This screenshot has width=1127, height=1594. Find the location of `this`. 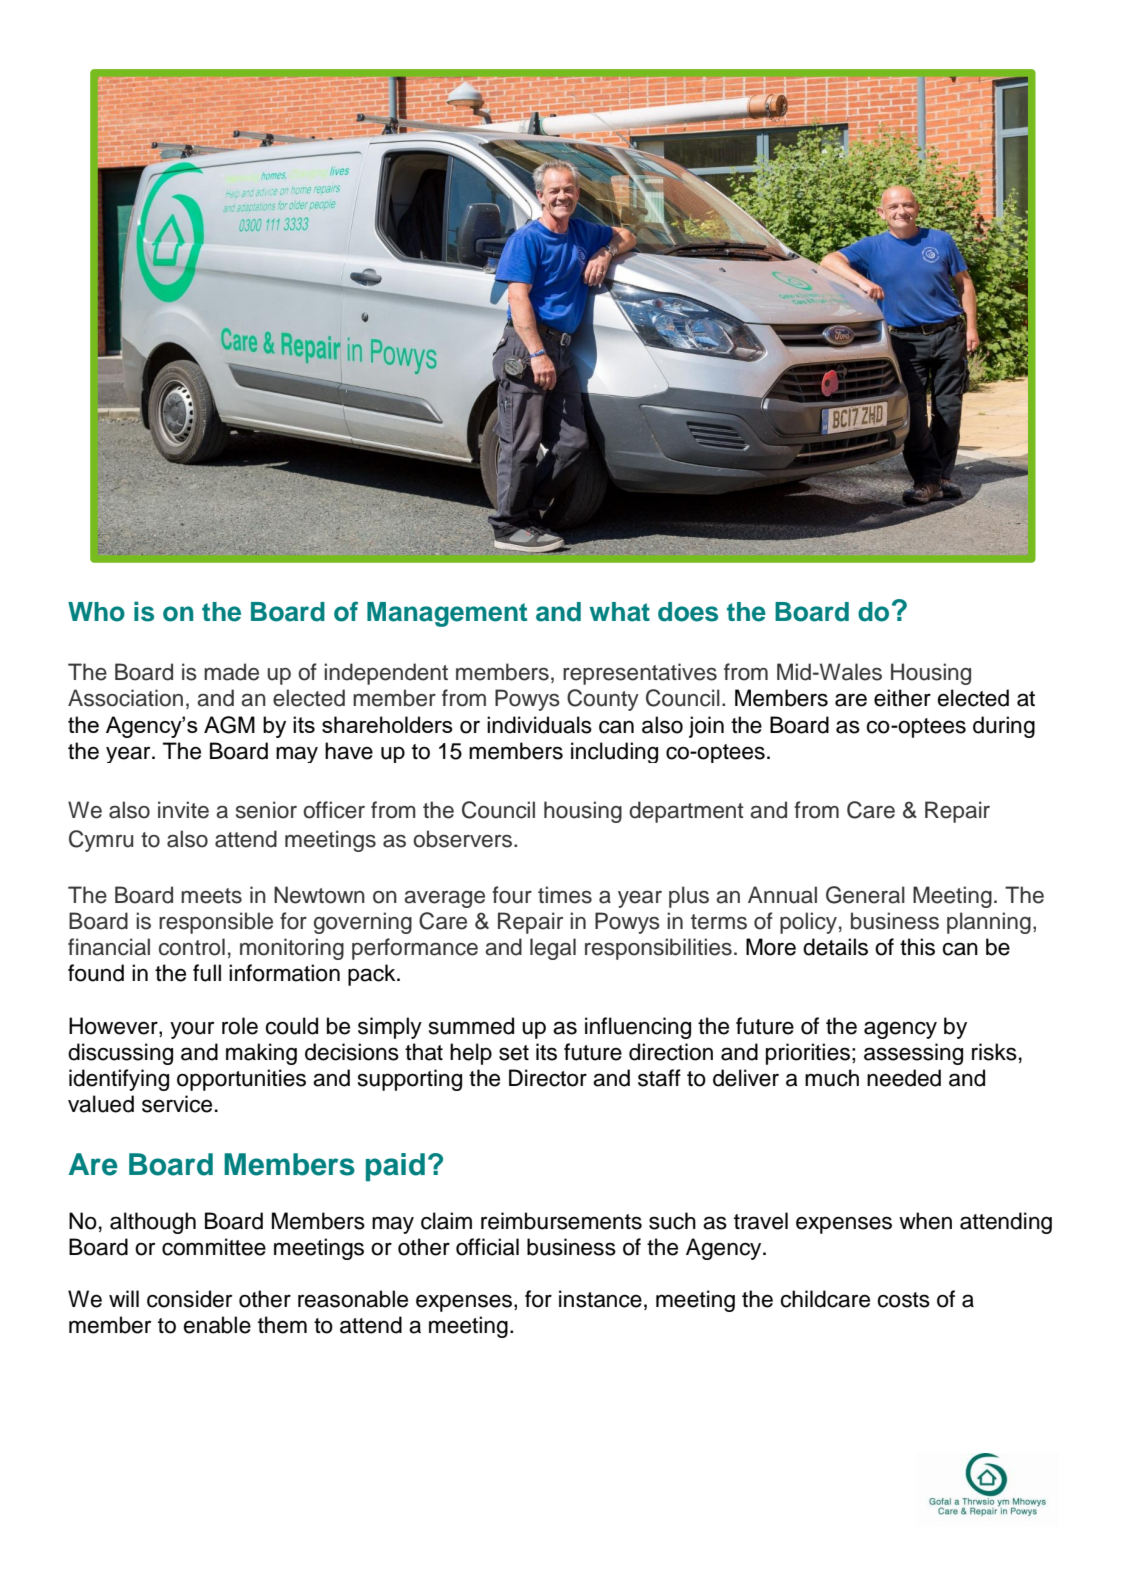

this is located at coordinates (917, 947).
